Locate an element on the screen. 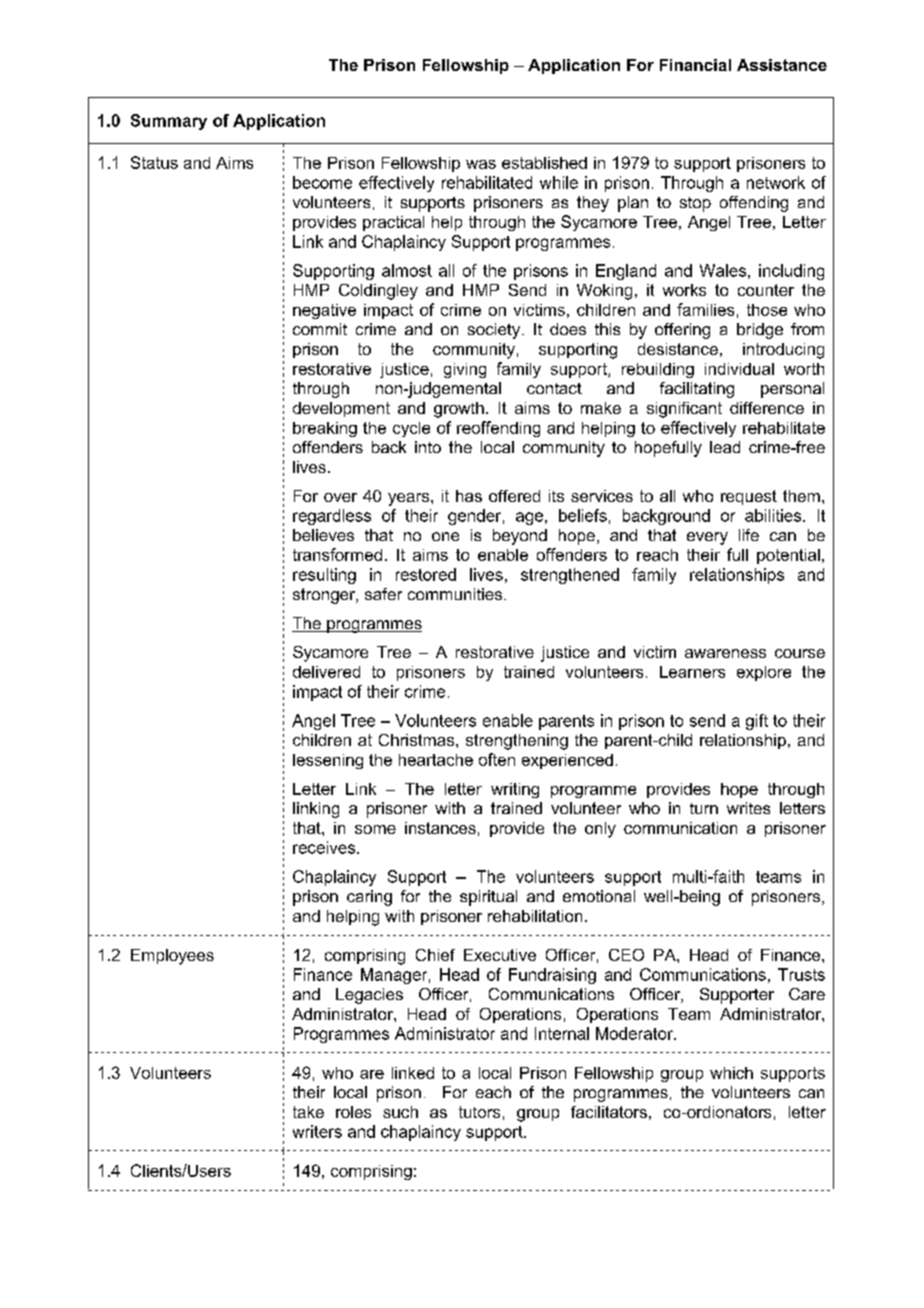  take is located at coordinates (308, 1112).
